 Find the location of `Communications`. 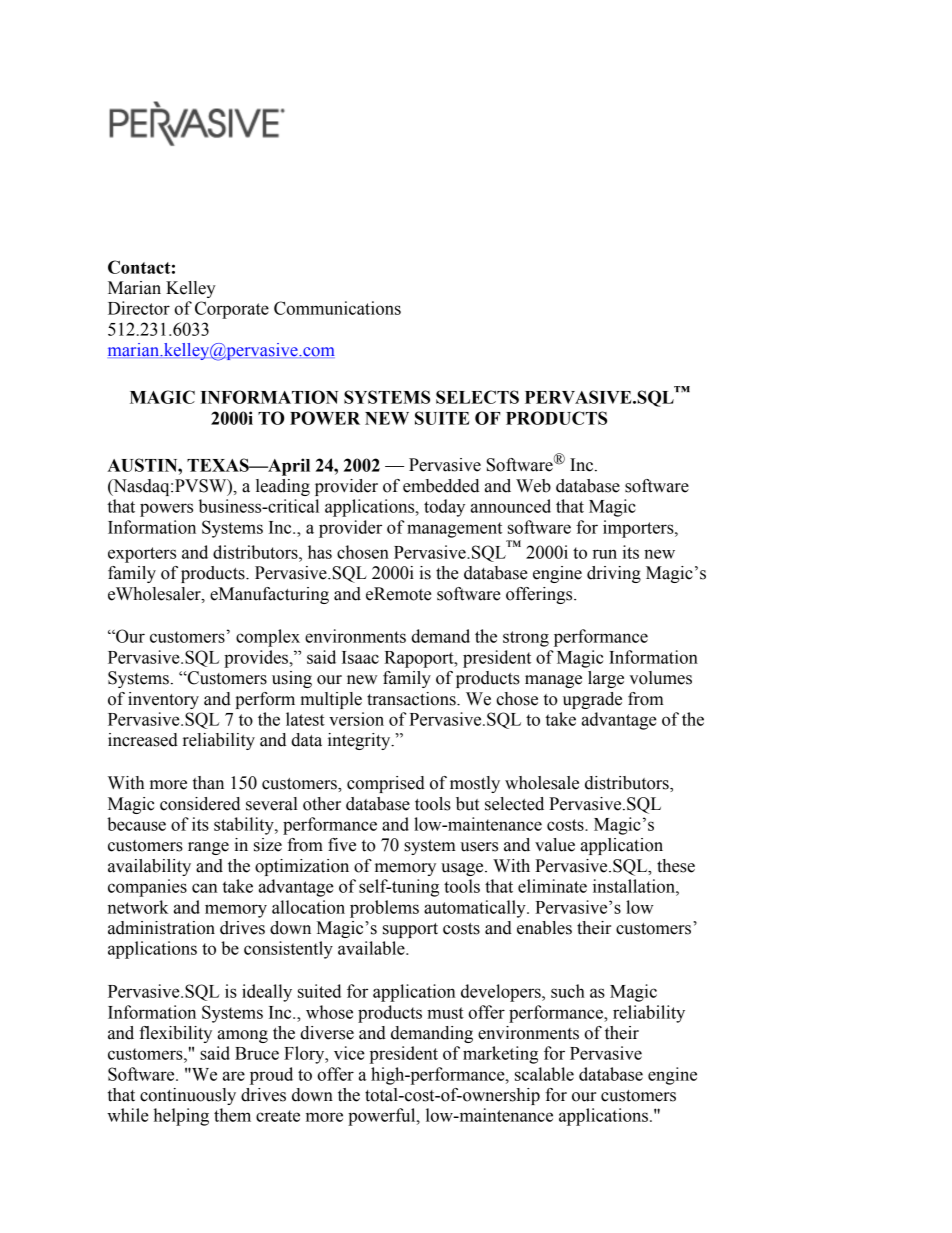

Communications is located at coordinates (337, 308).
